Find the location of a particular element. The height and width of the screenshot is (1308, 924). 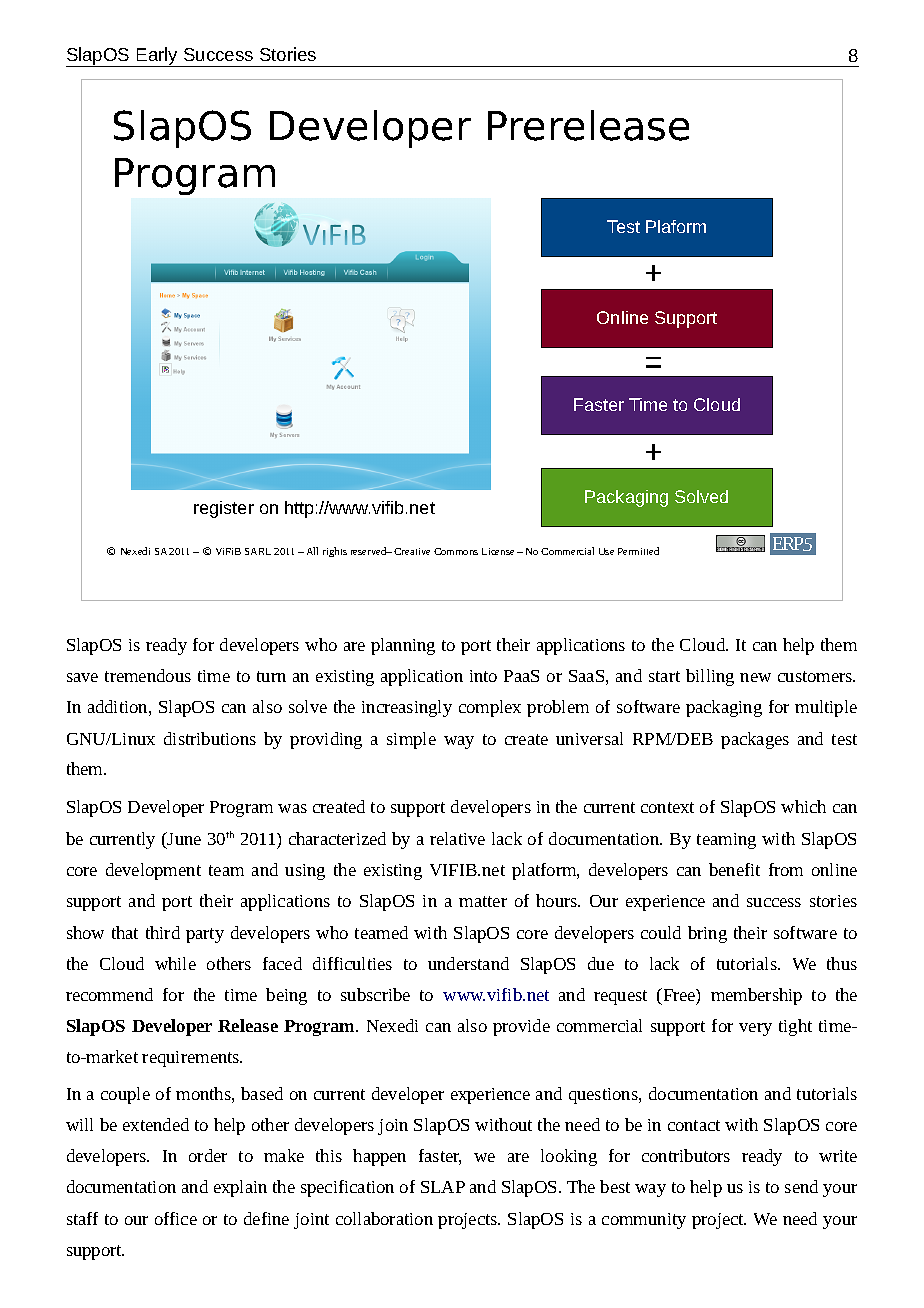

new is located at coordinates (755, 677).
